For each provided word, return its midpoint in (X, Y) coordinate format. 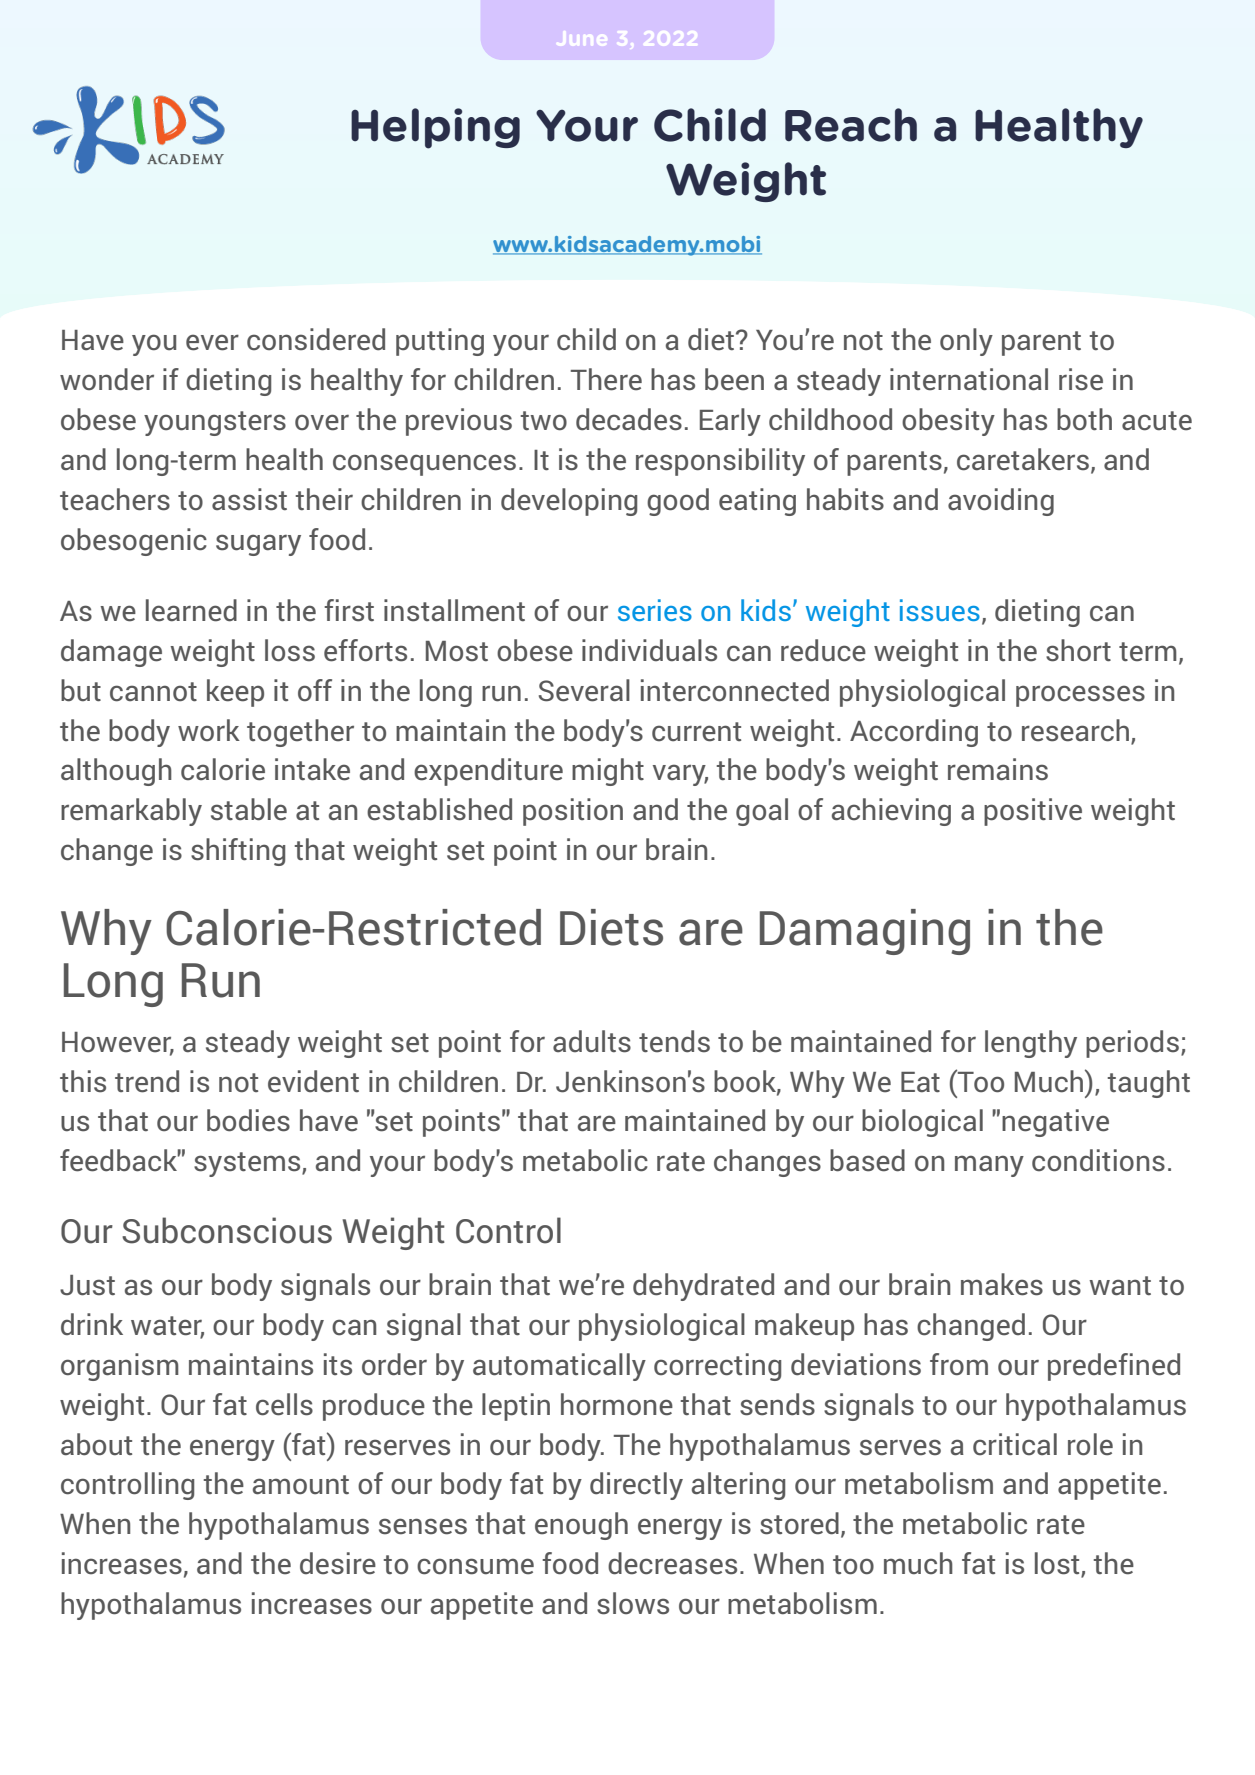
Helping (435, 128)
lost (1058, 1564)
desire (338, 1563)
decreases (672, 1563)
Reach (851, 125)
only (966, 342)
